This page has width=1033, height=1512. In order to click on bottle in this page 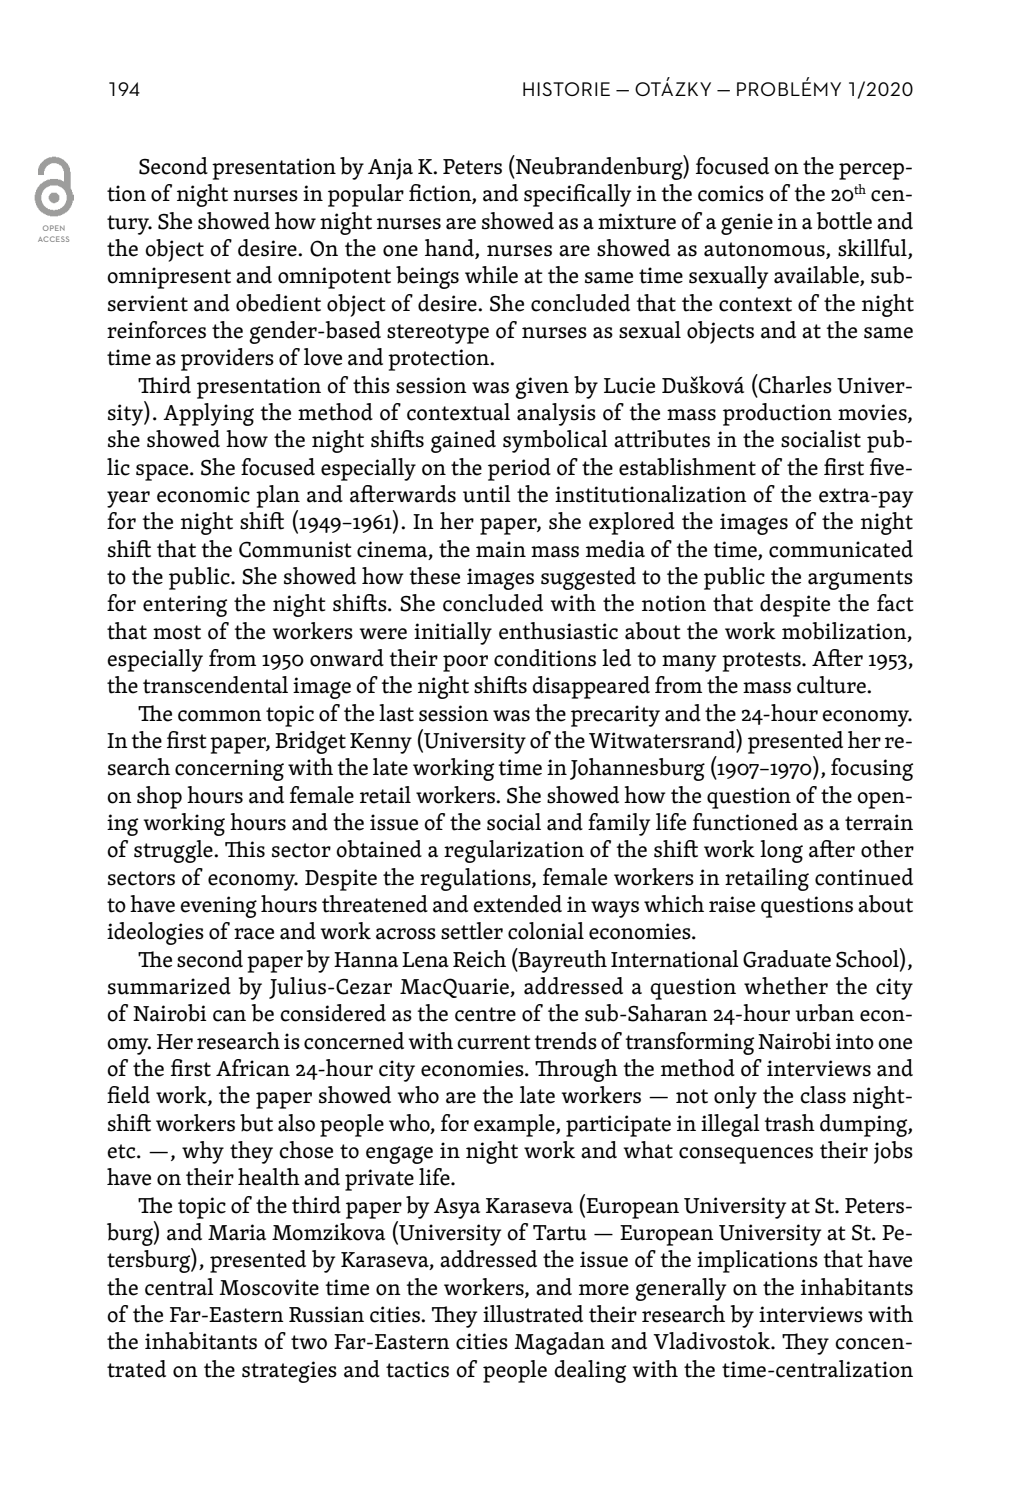, I will do `click(844, 221)`.
